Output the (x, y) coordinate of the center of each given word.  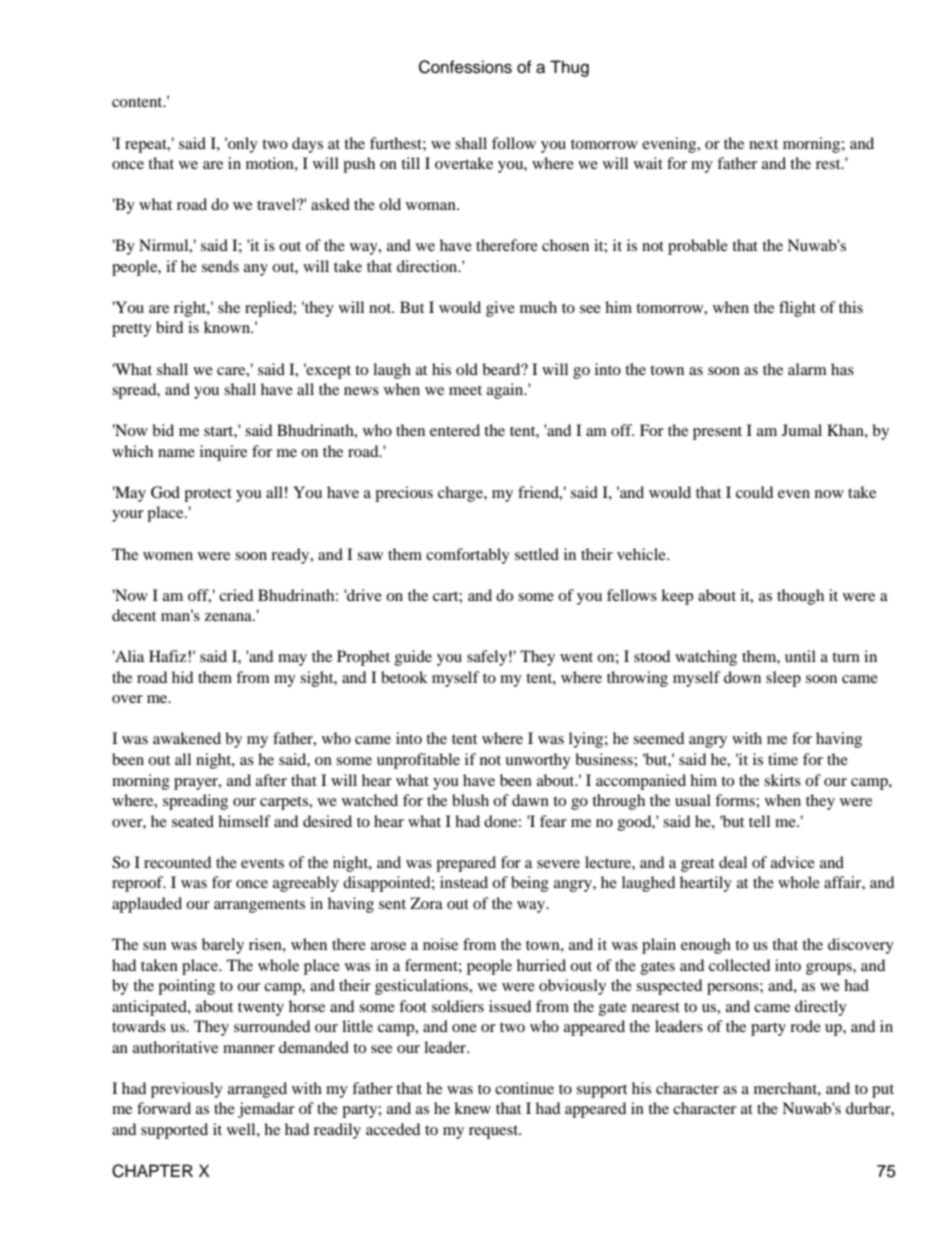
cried (236, 595)
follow (514, 143)
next (763, 144)
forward (164, 1108)
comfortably (468, 556)
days (307, 145)
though (800, 597)
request (495, 1132)
